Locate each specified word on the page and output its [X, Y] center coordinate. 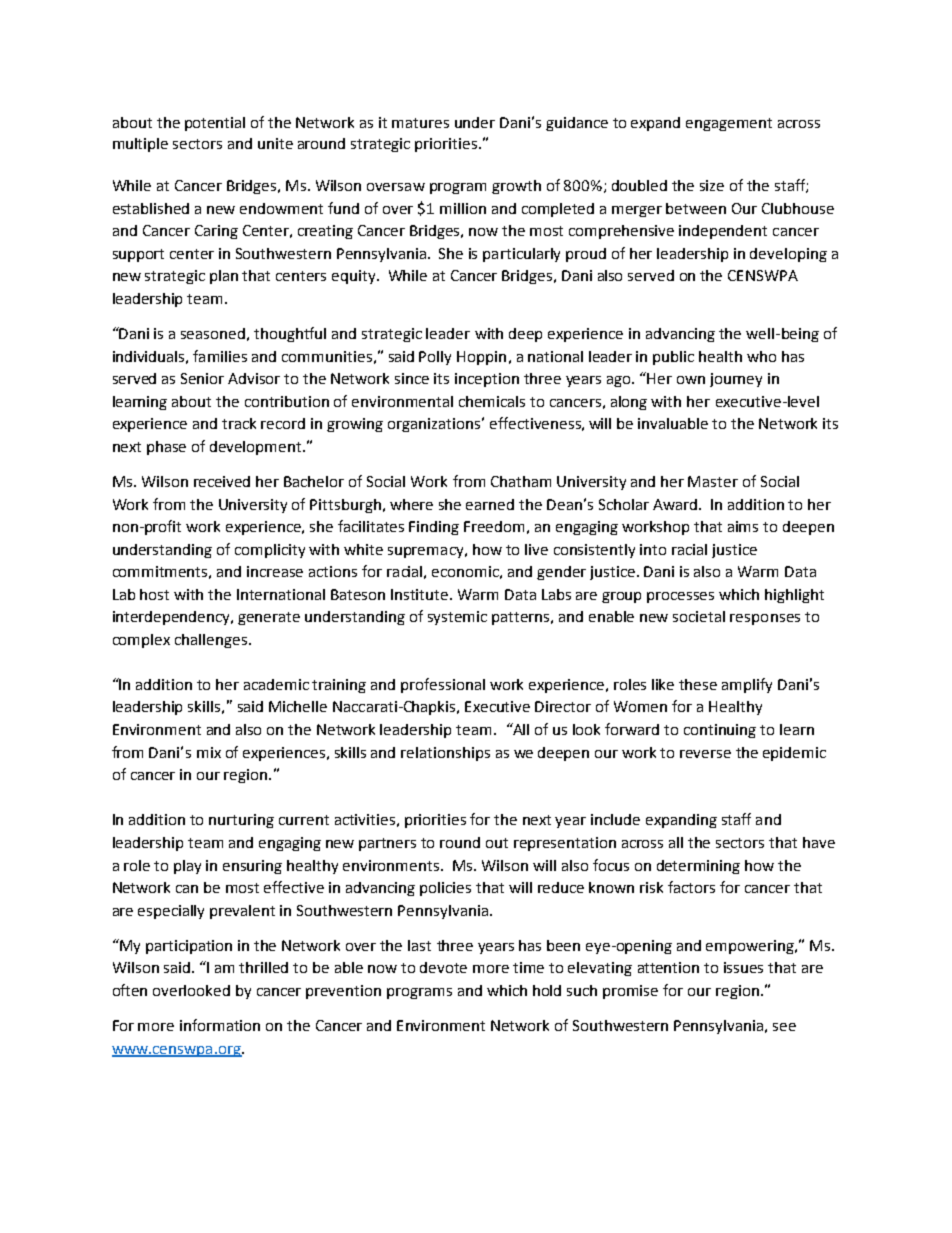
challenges [212, 641]
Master [713, 481]
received [222, 481]
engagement [729, 124]
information [220, 1025]
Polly [435, 358]
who [761, 356]
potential [215, 124]
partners [387, 844]
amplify [747, 685]
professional [443, 685]
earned [490, 504]
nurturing [241, 821]
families [220, 356]
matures [420, 123]
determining [698, 867]
